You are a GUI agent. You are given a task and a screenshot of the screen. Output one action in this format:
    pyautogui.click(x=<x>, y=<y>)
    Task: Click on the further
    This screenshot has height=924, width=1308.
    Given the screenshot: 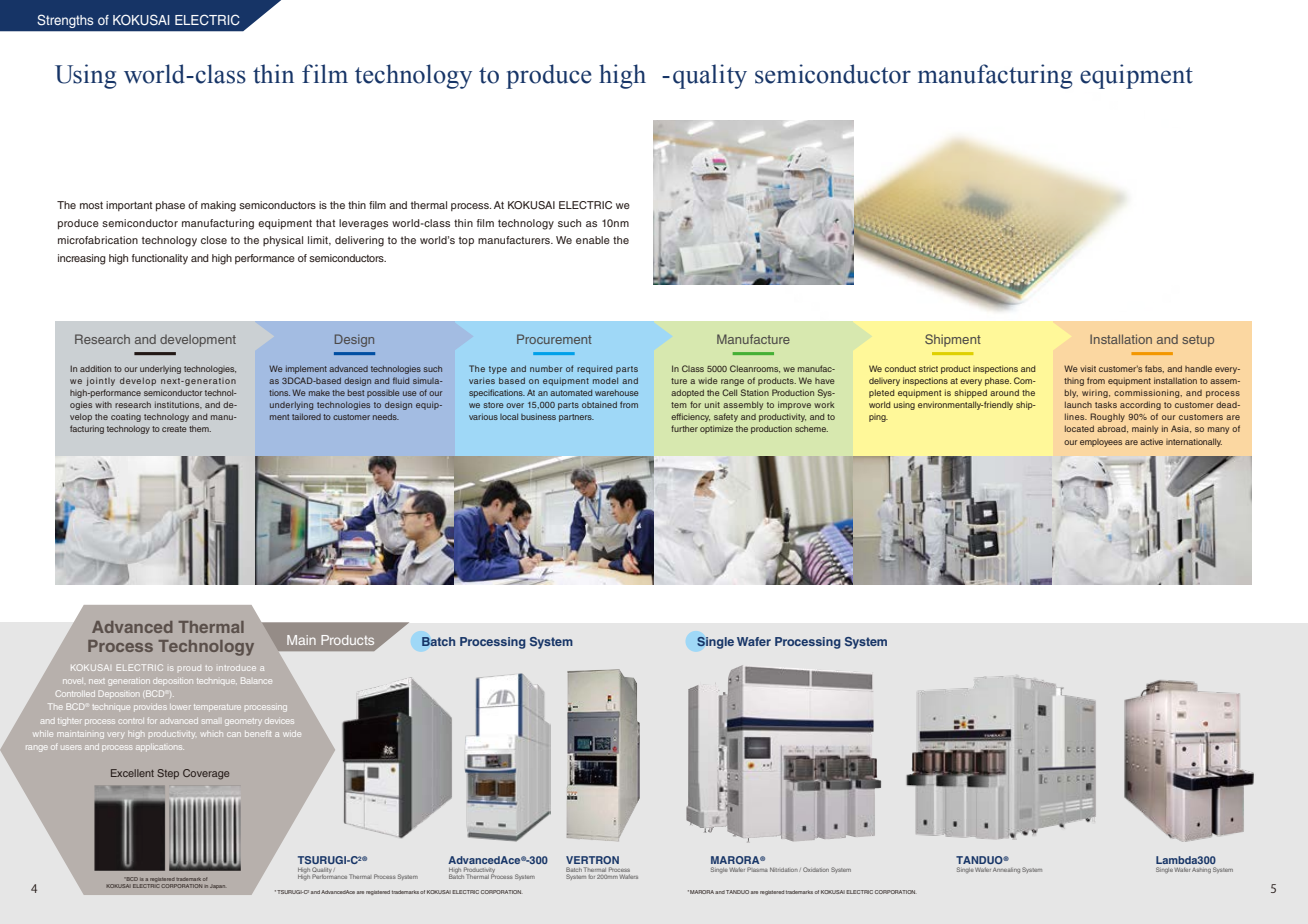 What is the action you would take?
    pyautogui.click(x=684, y=428)
